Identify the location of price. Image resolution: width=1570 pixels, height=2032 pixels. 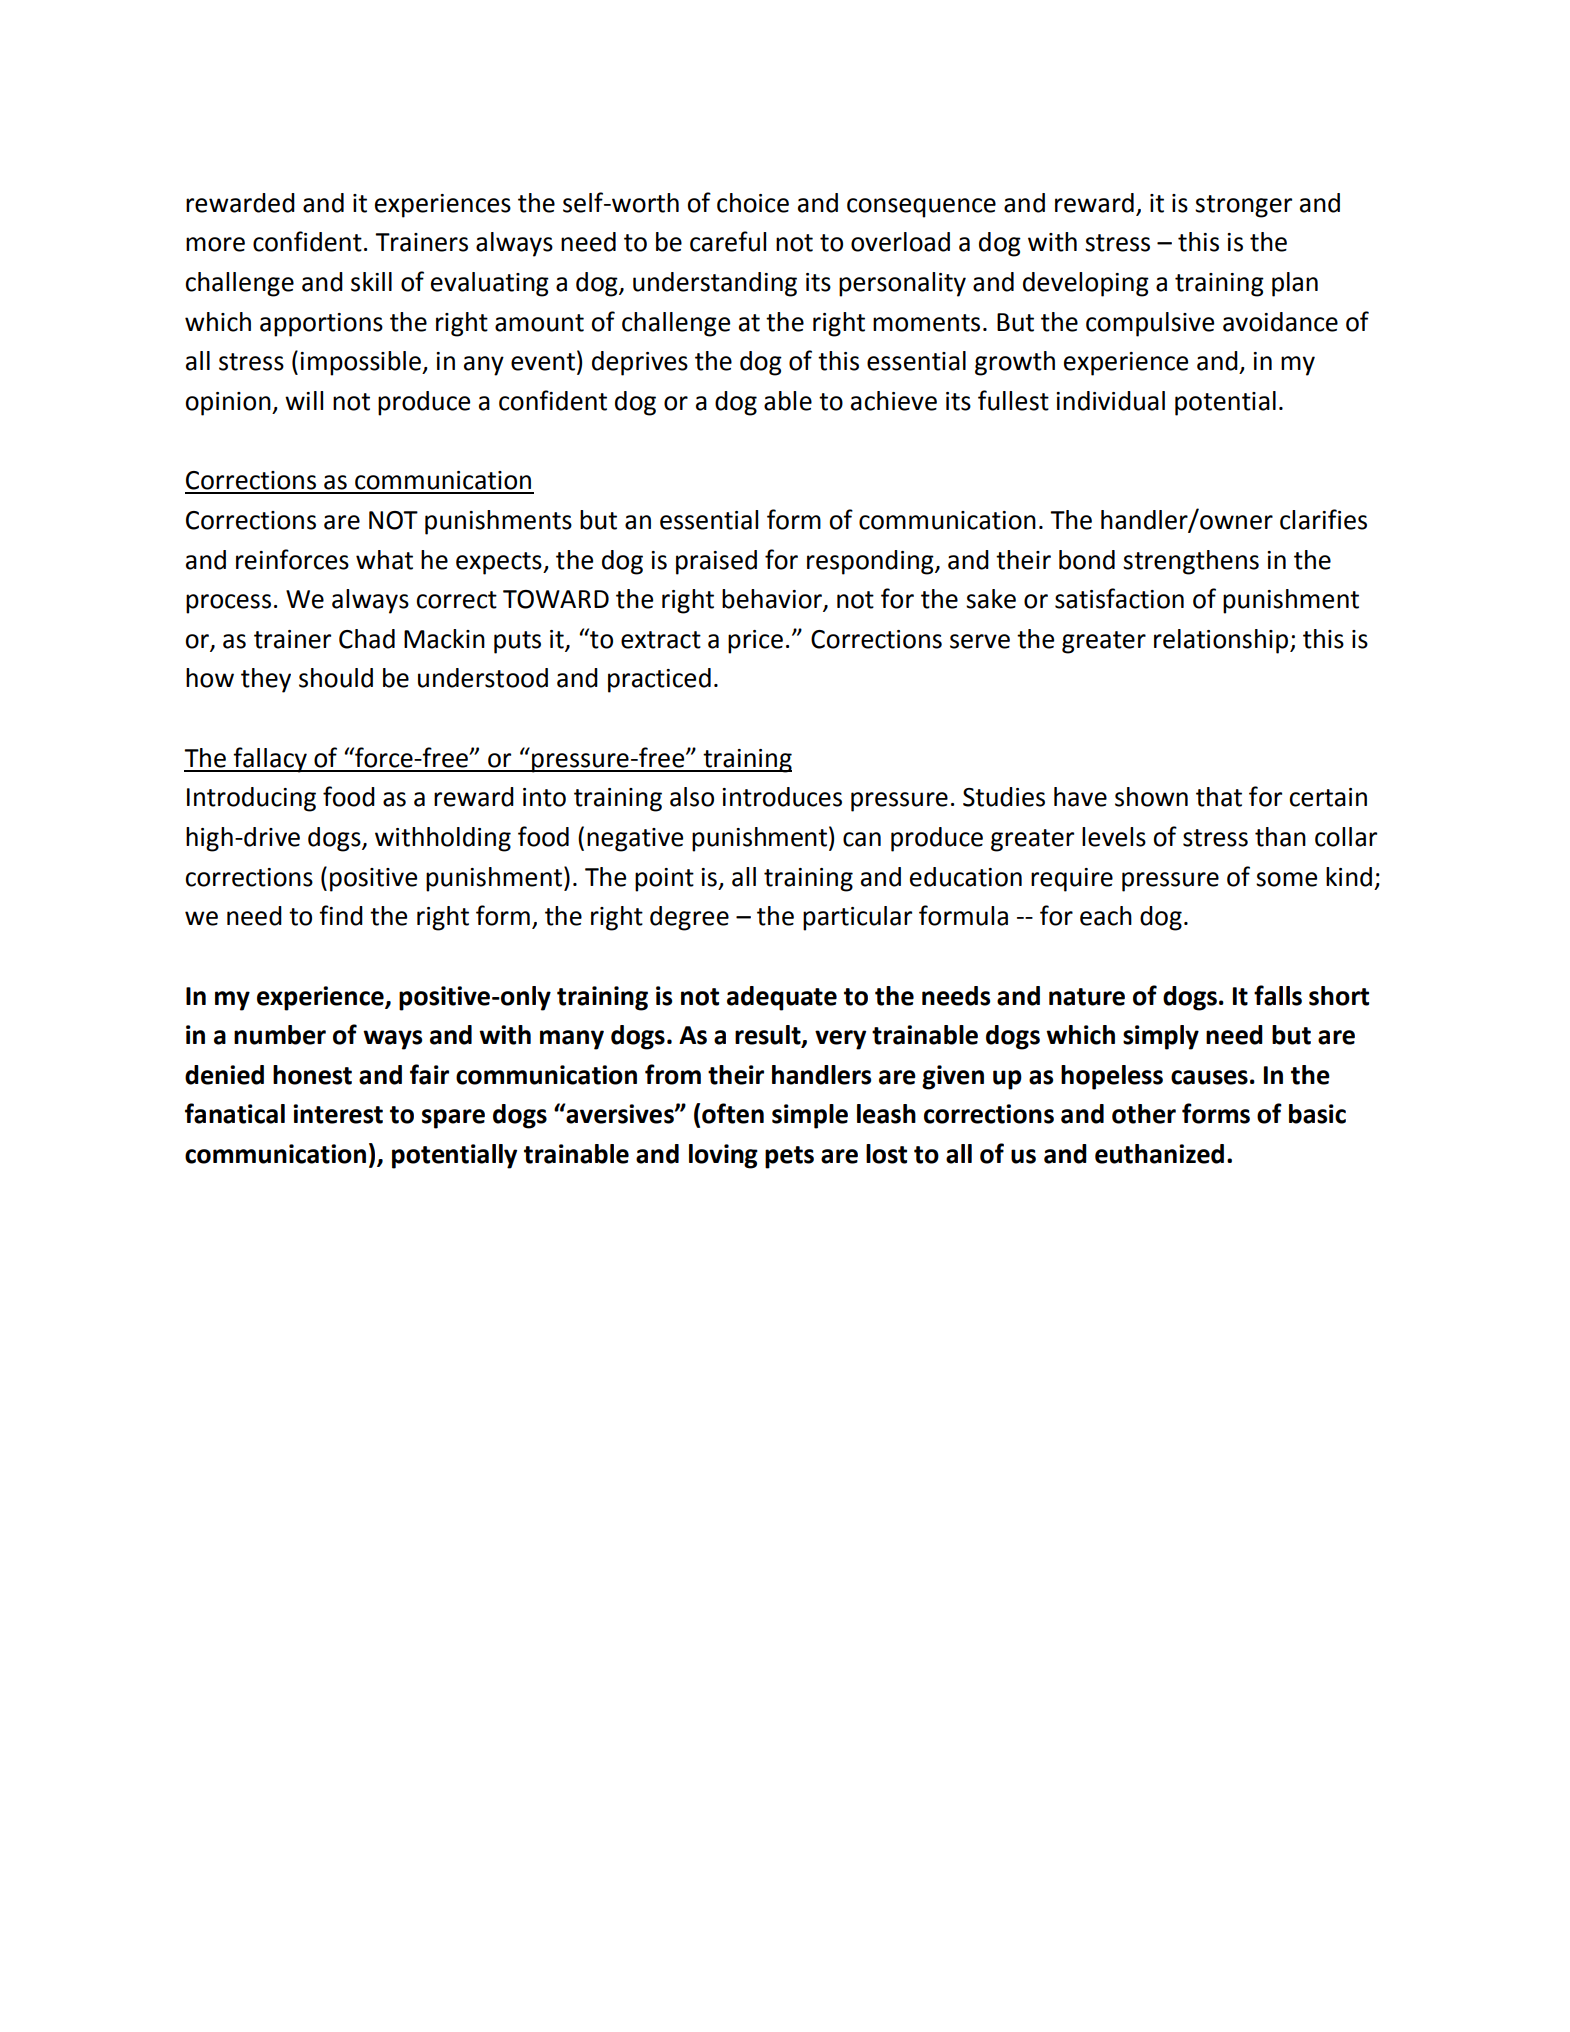
(755, 642).
